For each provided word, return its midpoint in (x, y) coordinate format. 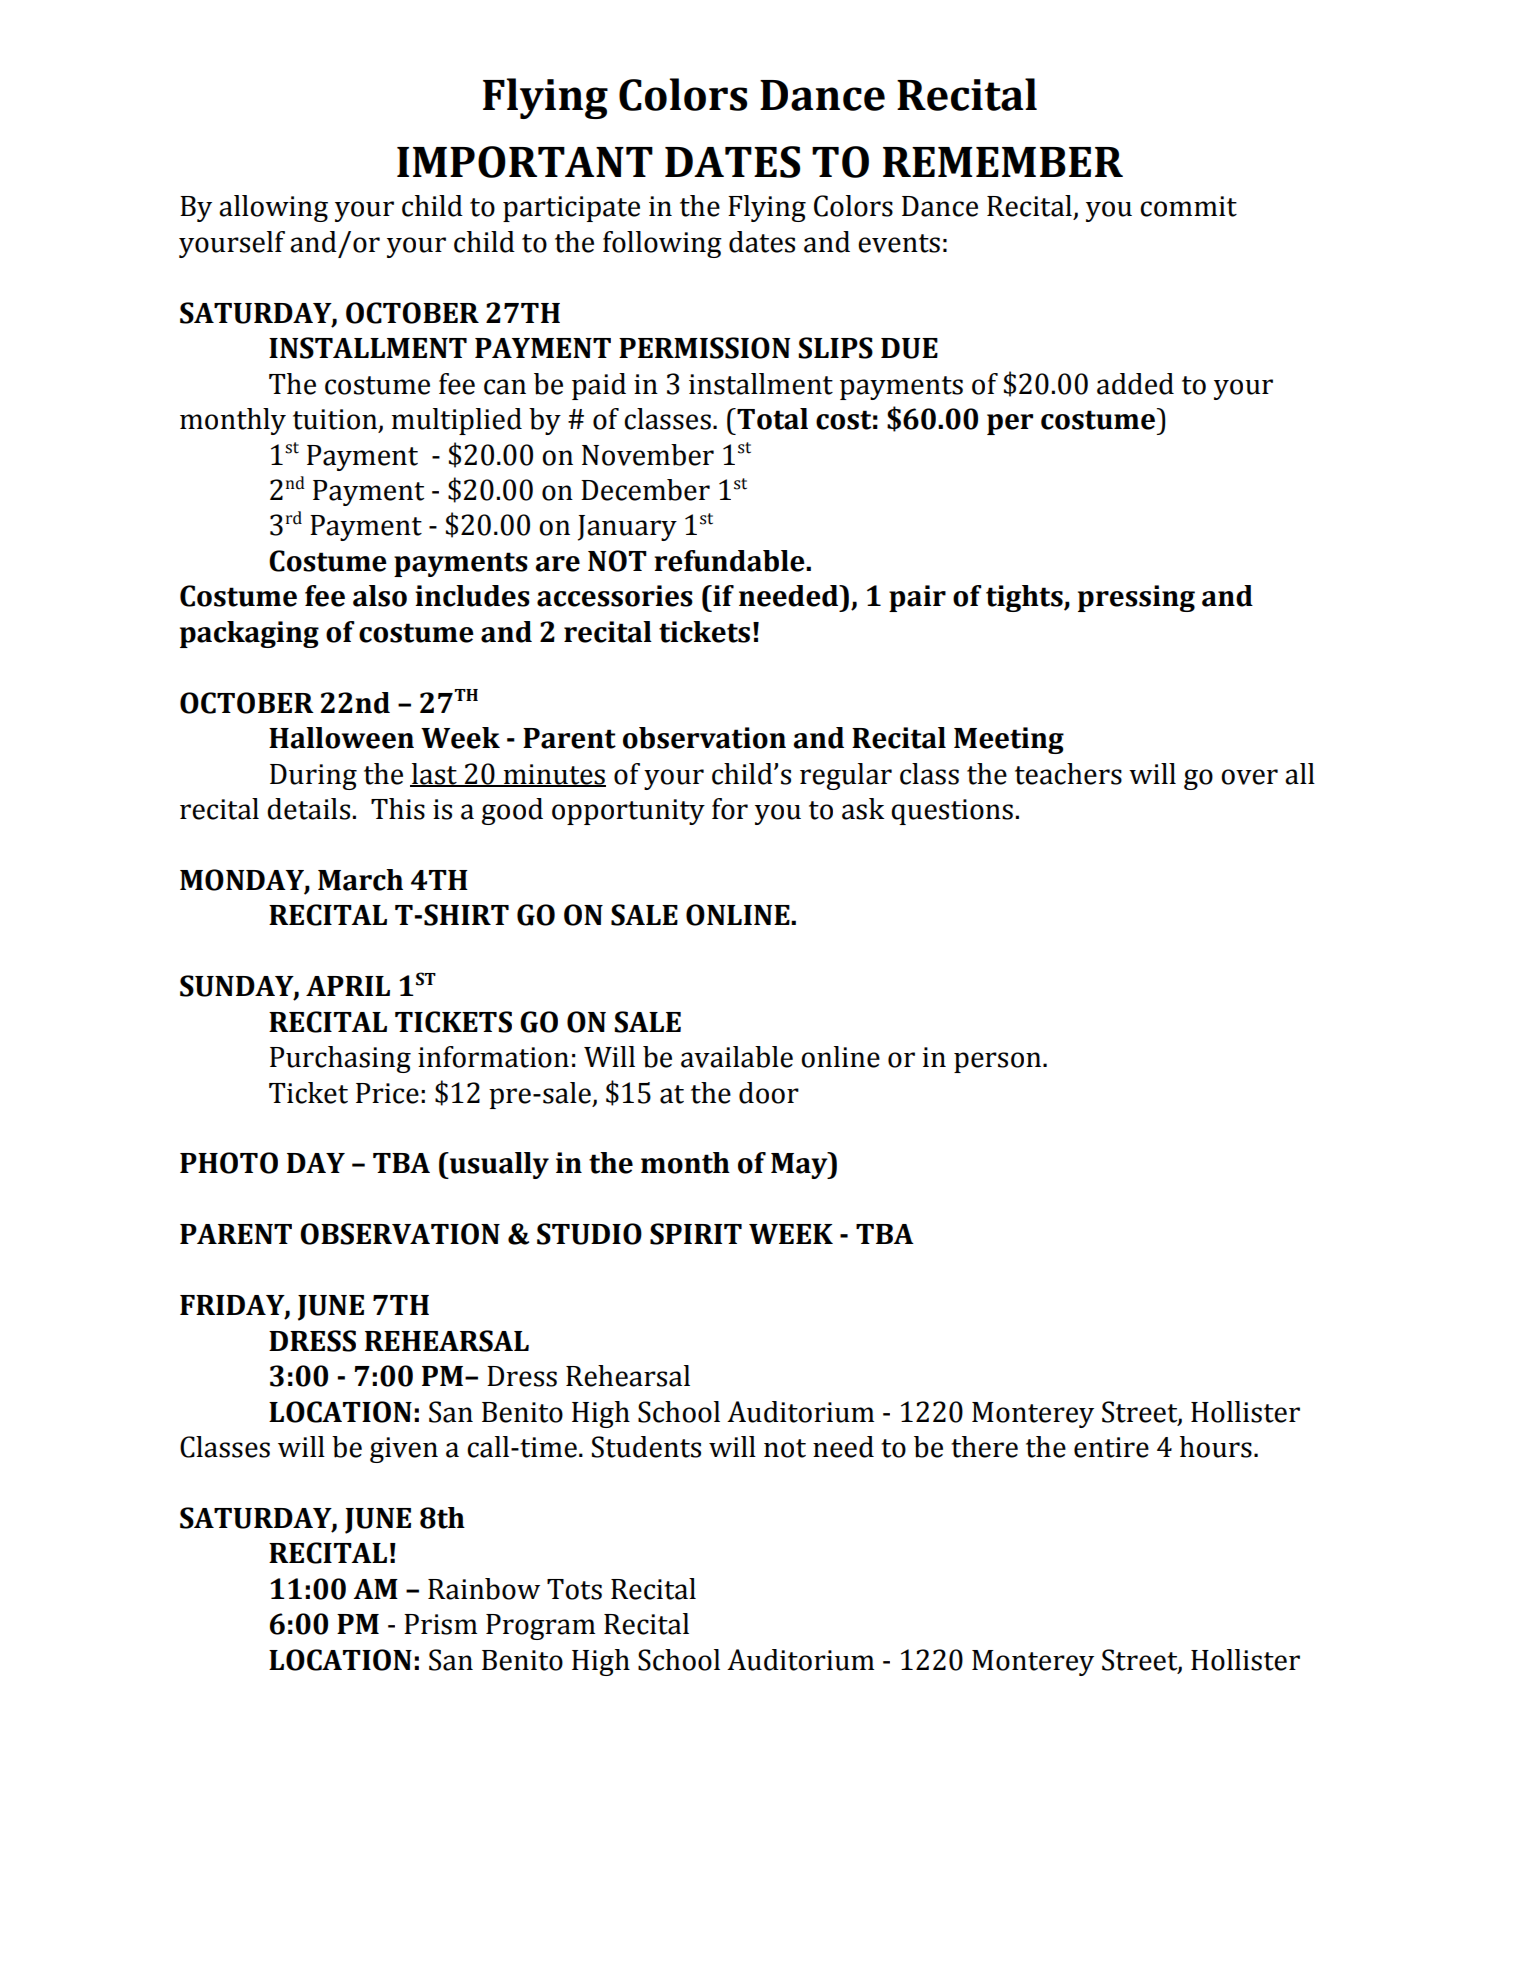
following (662, 244)
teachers (1068, 774)
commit (1188, 206)
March (360, 880)
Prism (440, 1624)
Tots (574, 1589)
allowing (273, 208)
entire (1111, 1447)
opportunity (628, 812)
